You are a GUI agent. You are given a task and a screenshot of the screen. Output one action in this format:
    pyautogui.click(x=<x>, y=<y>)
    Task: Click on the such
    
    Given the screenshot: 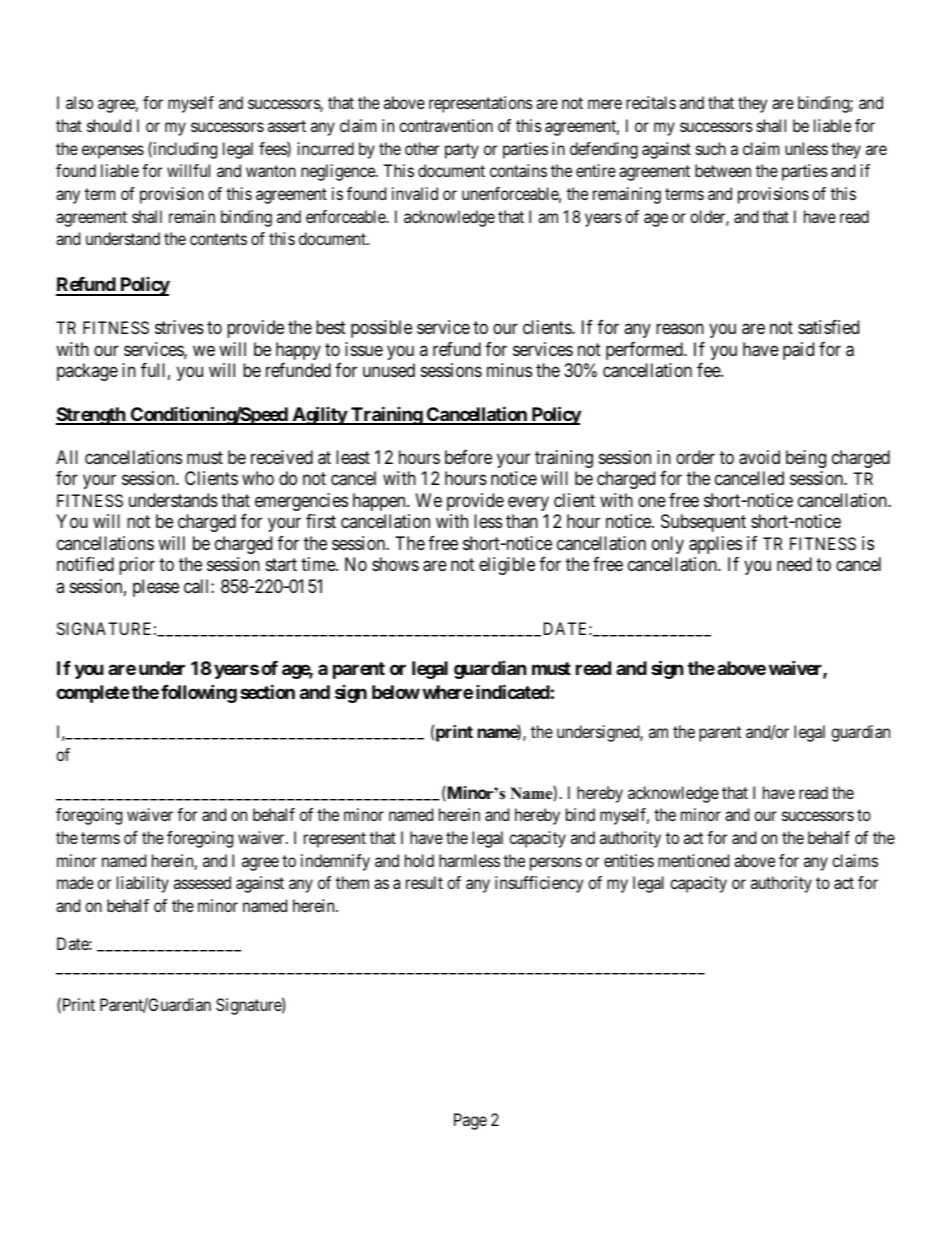 What is the action you would take?
    pyautogui.click(x=711, y=148)
